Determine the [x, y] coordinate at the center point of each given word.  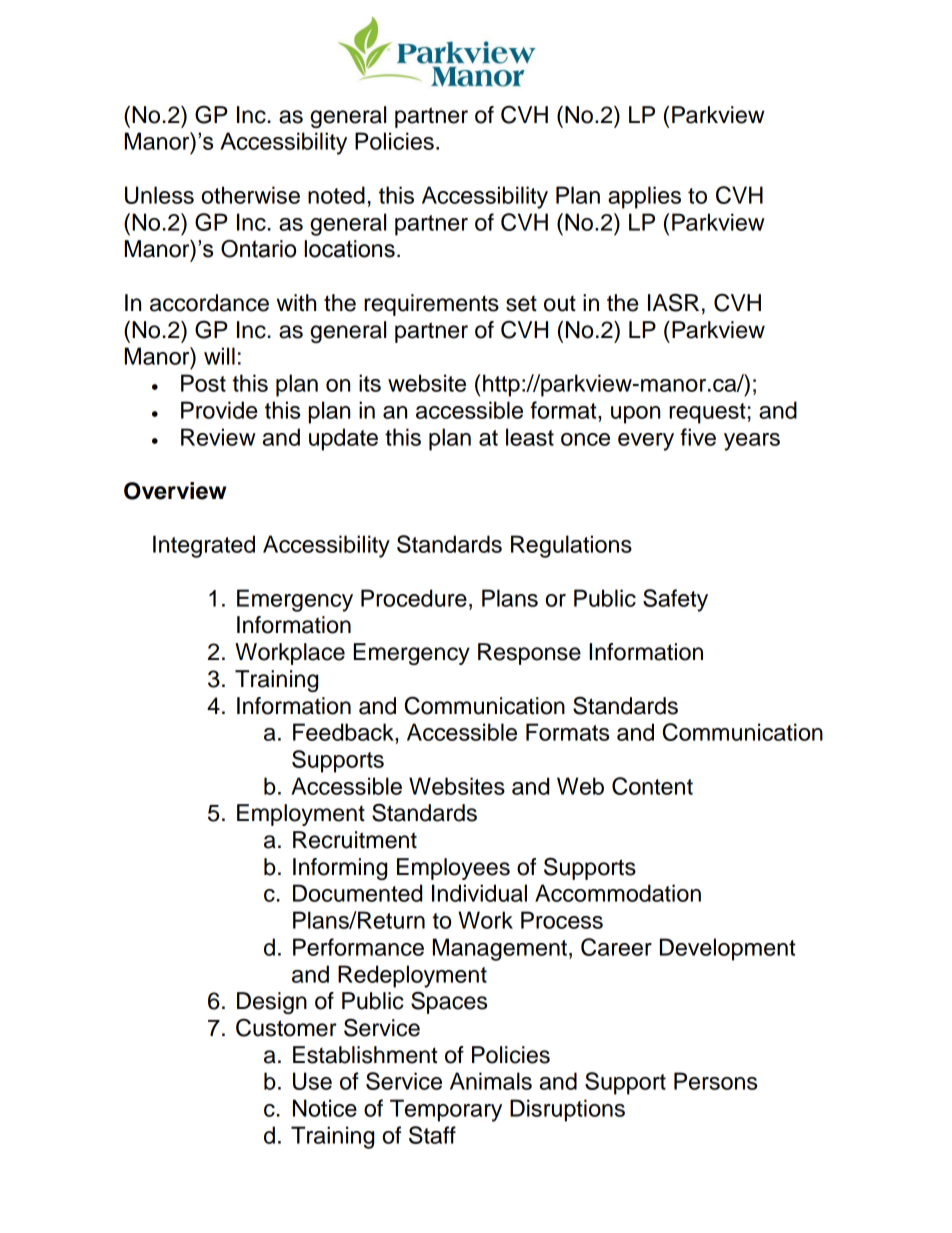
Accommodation [618, 893]
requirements [431, 305]
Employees [453, 869]
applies [644, 197]
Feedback [344, 732]
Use [312, 1081]
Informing [340, 869]
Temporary [446, 1110]
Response [529, 654]
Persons [715, 1081]
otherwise [251, 195]
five [698, 437]
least [530, 437]
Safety [675, 600]
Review [218, 437]
